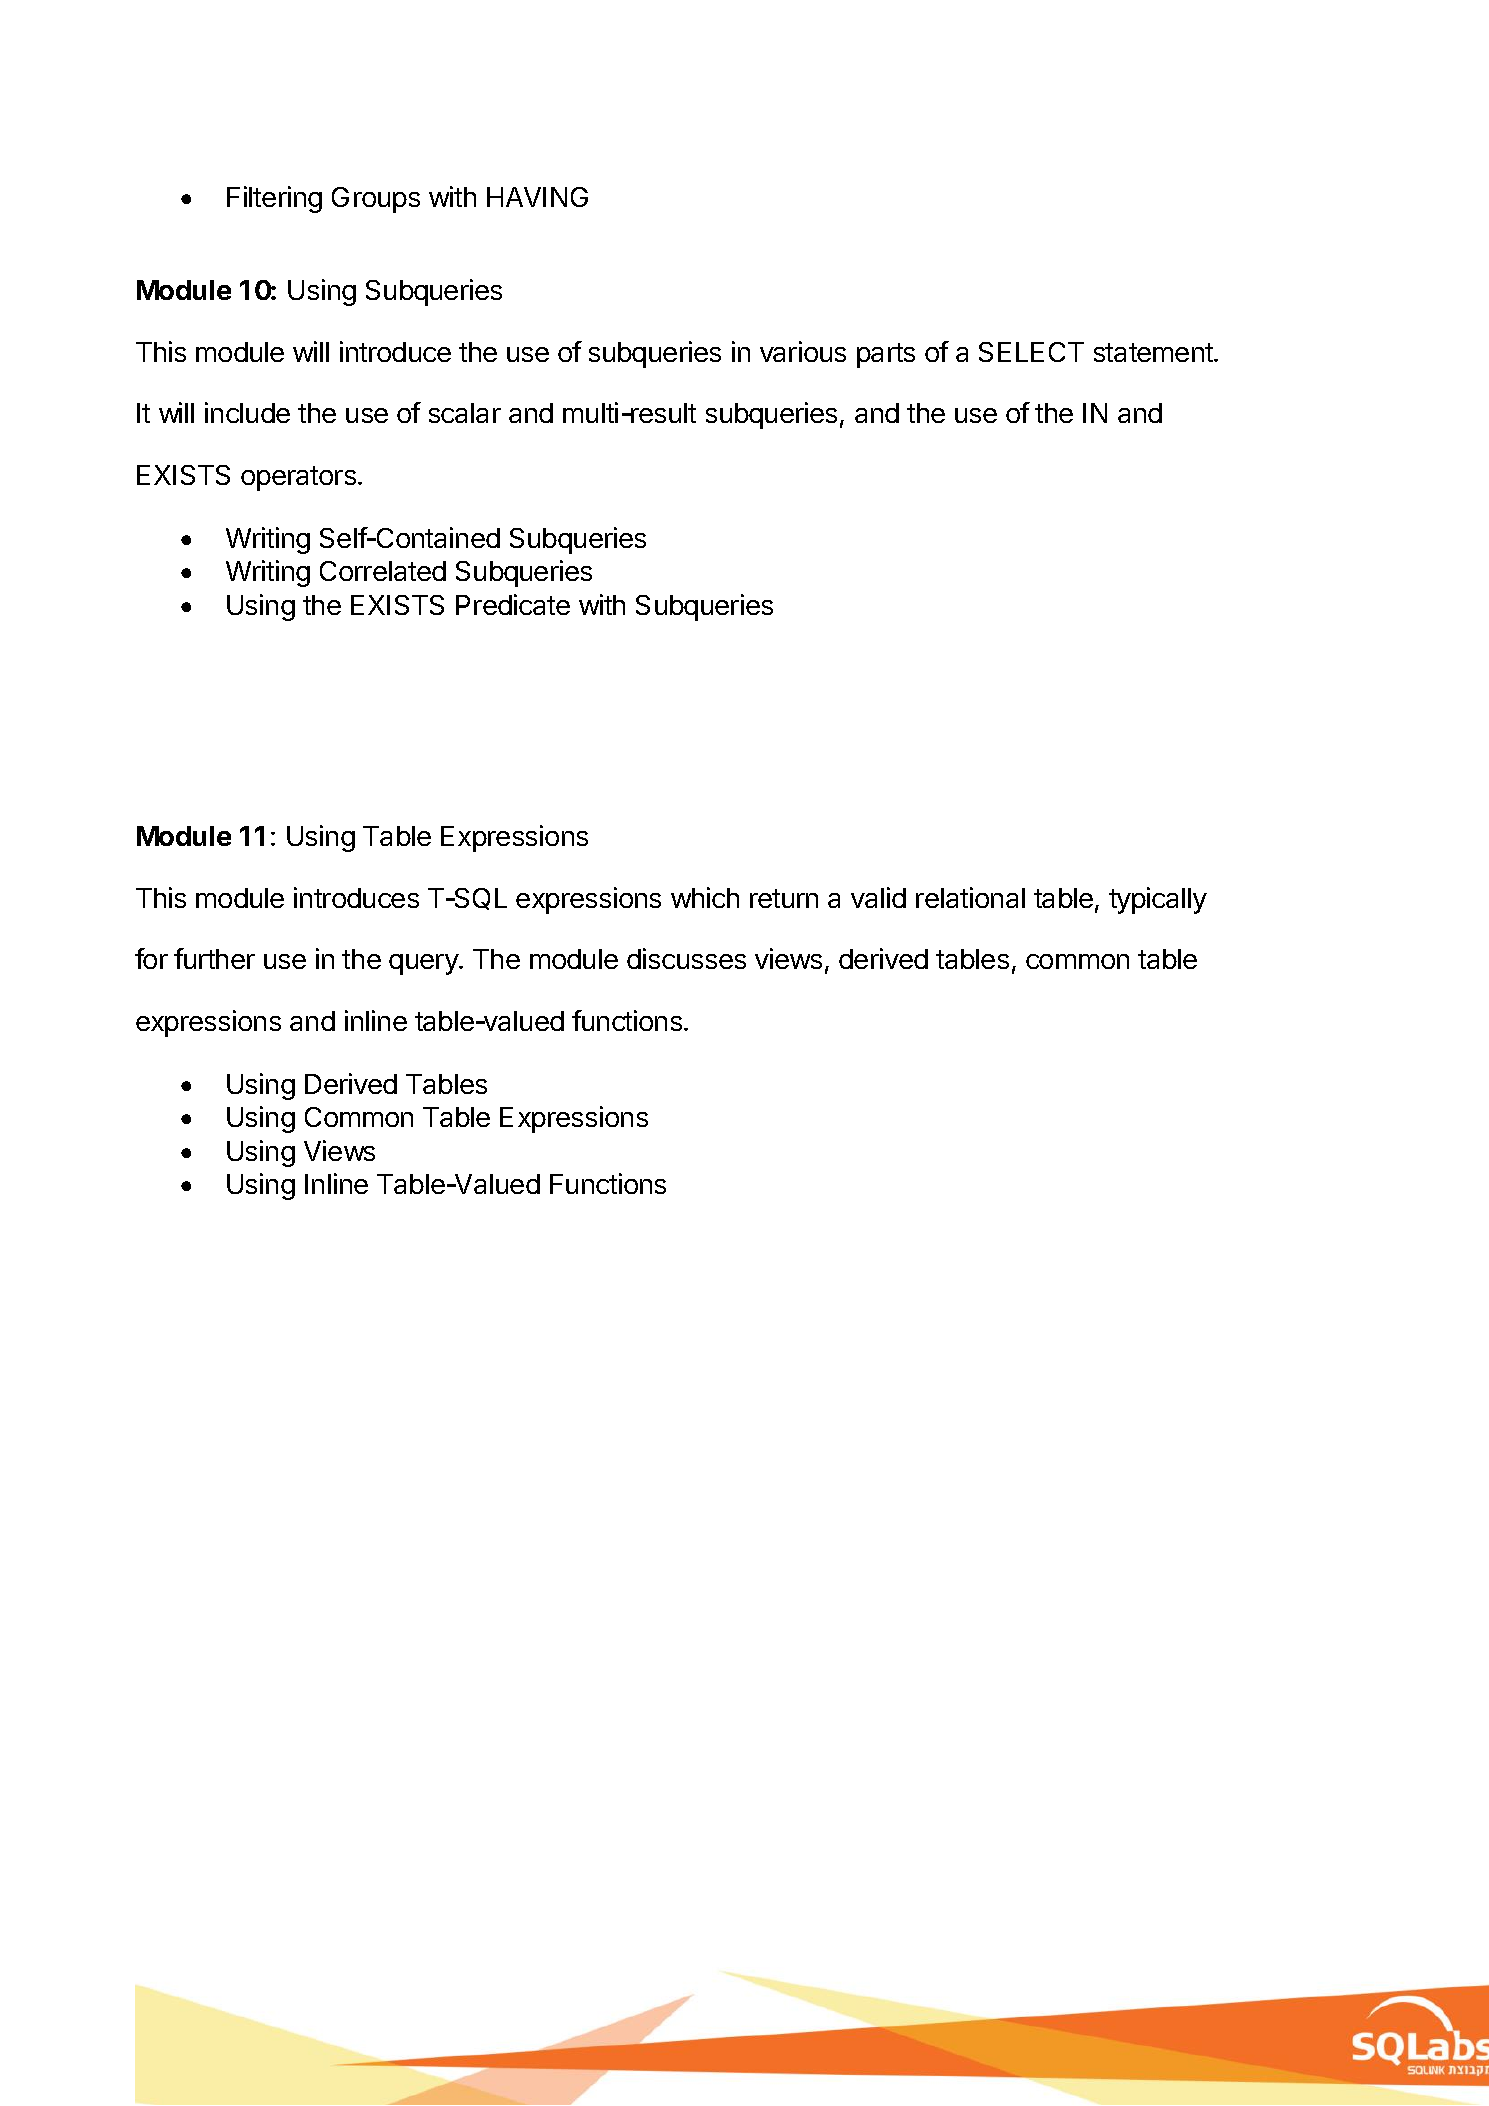  What do you see at coordinates (970, 897) in the screenshot?
I see `relational` at bounding box center [970, 897].
